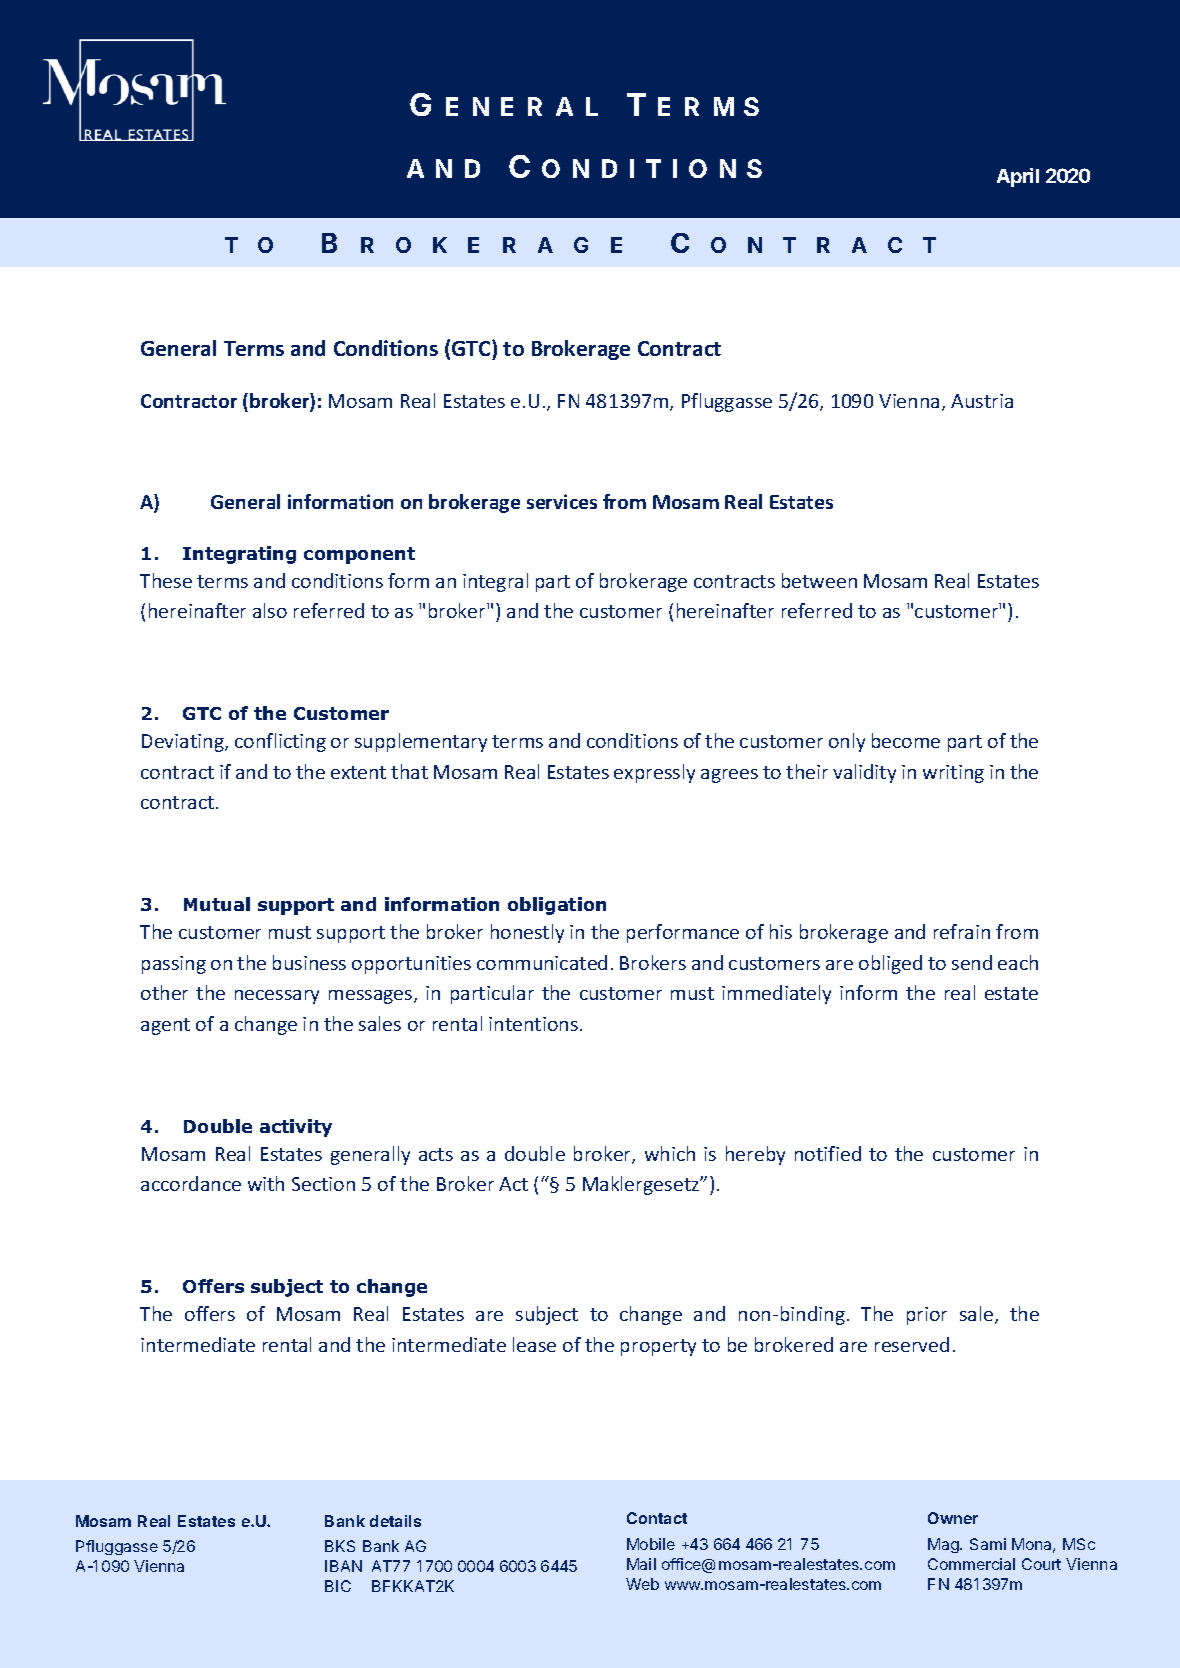 The width and height of the screenshot is (1180, 1668). I want to click on Mag, so click(944, 1545).
